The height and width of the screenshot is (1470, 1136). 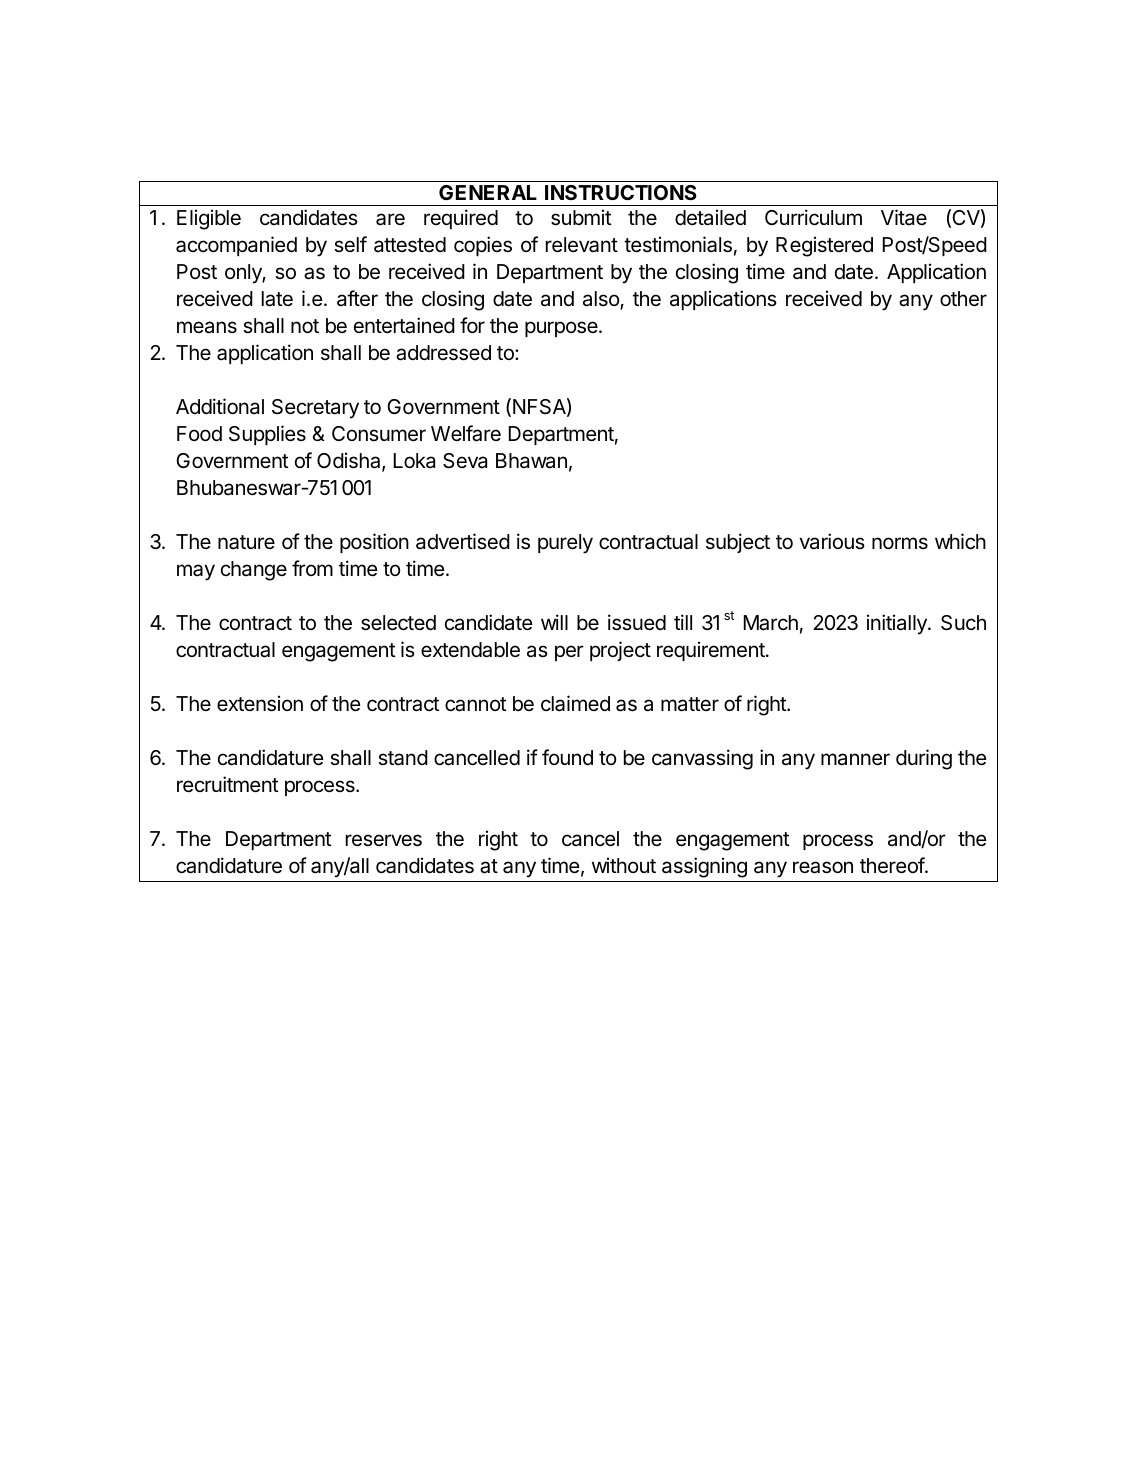 I want to click on thereof, so click(x=893, y=865).
